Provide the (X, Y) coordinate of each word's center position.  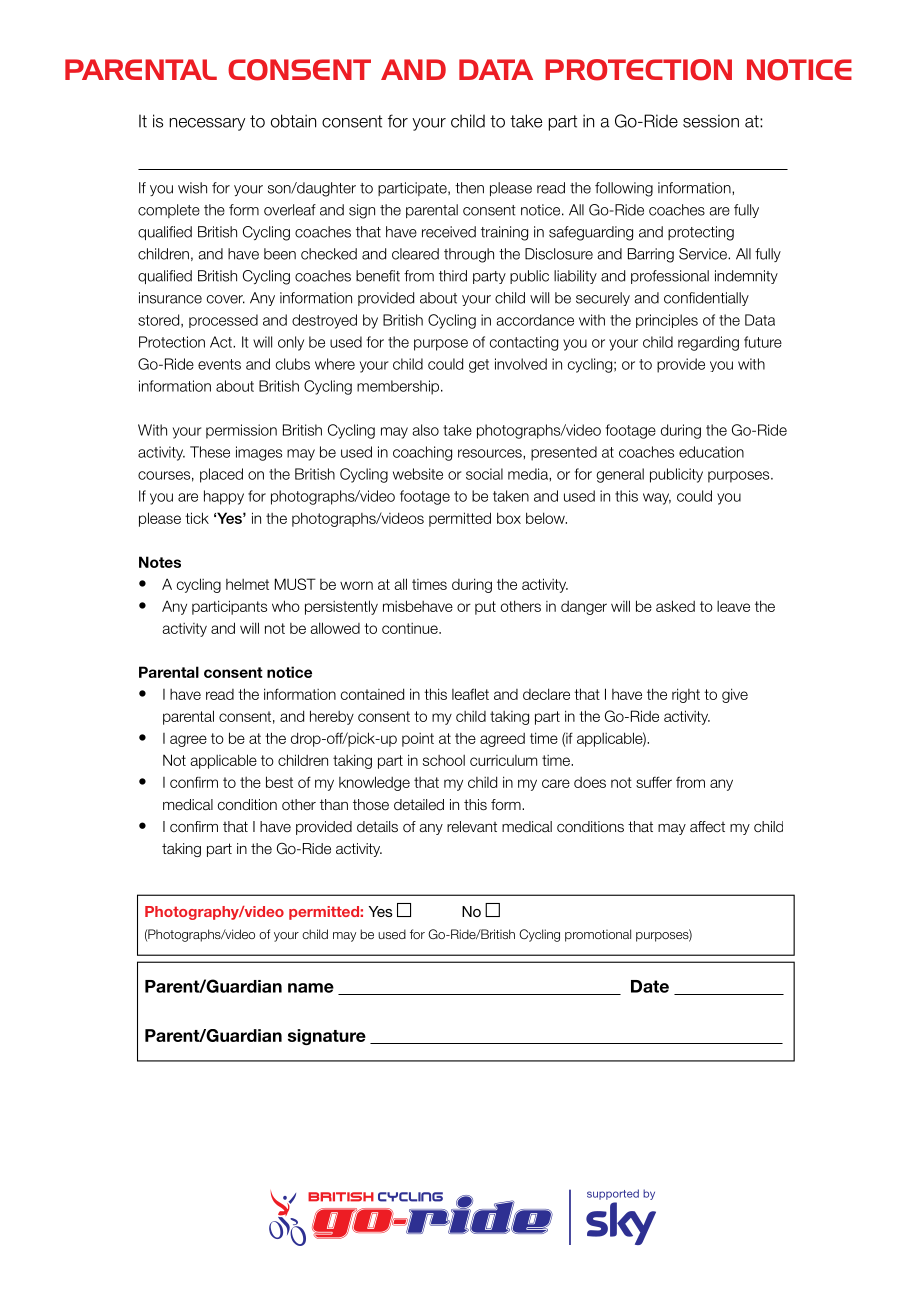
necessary (207, 124)
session (711, 121)
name (311, 988)
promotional (598, 935)
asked (675, 606)
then (469, 188)
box (509, 518)
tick (197, 518)
